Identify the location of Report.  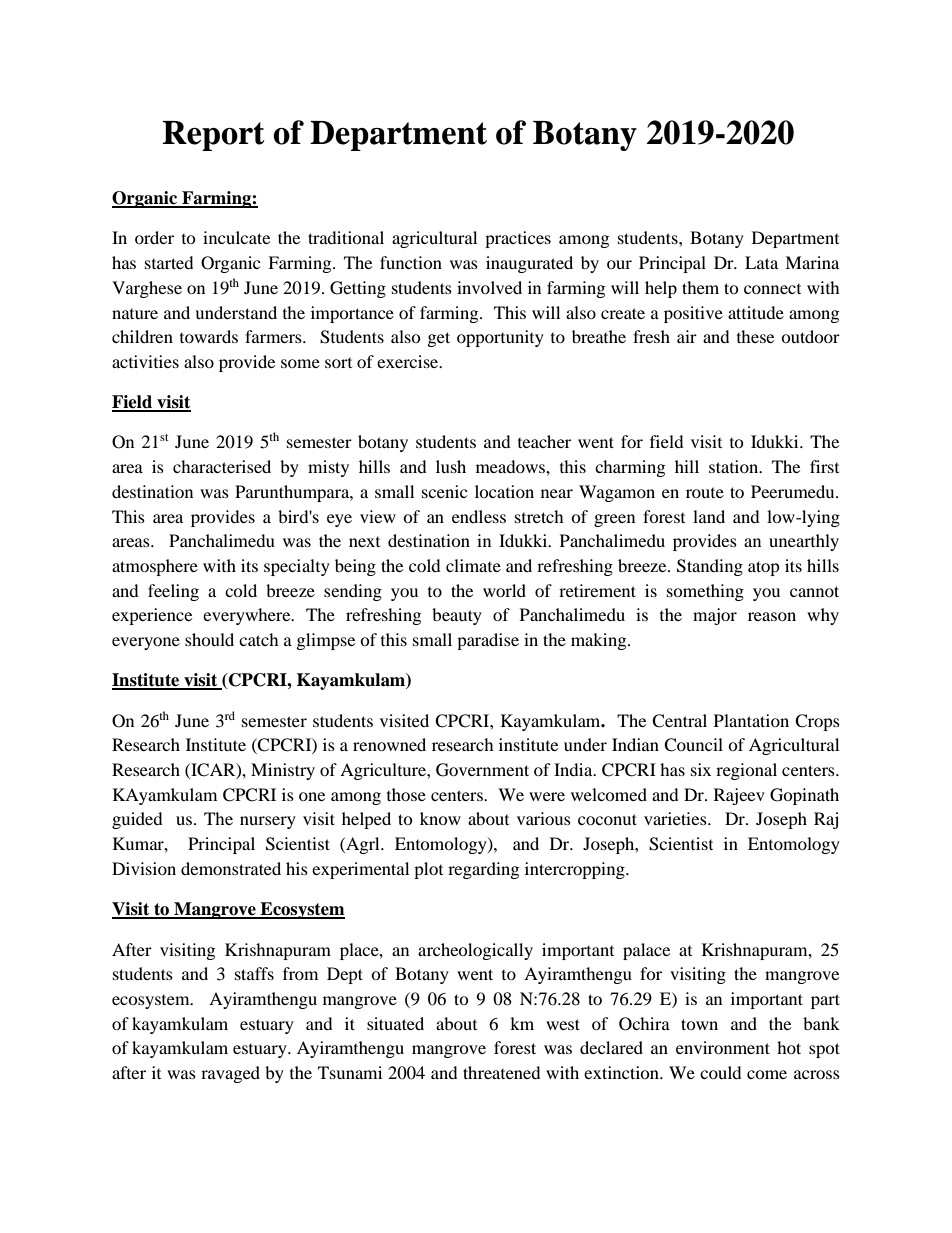
(213, 136).
